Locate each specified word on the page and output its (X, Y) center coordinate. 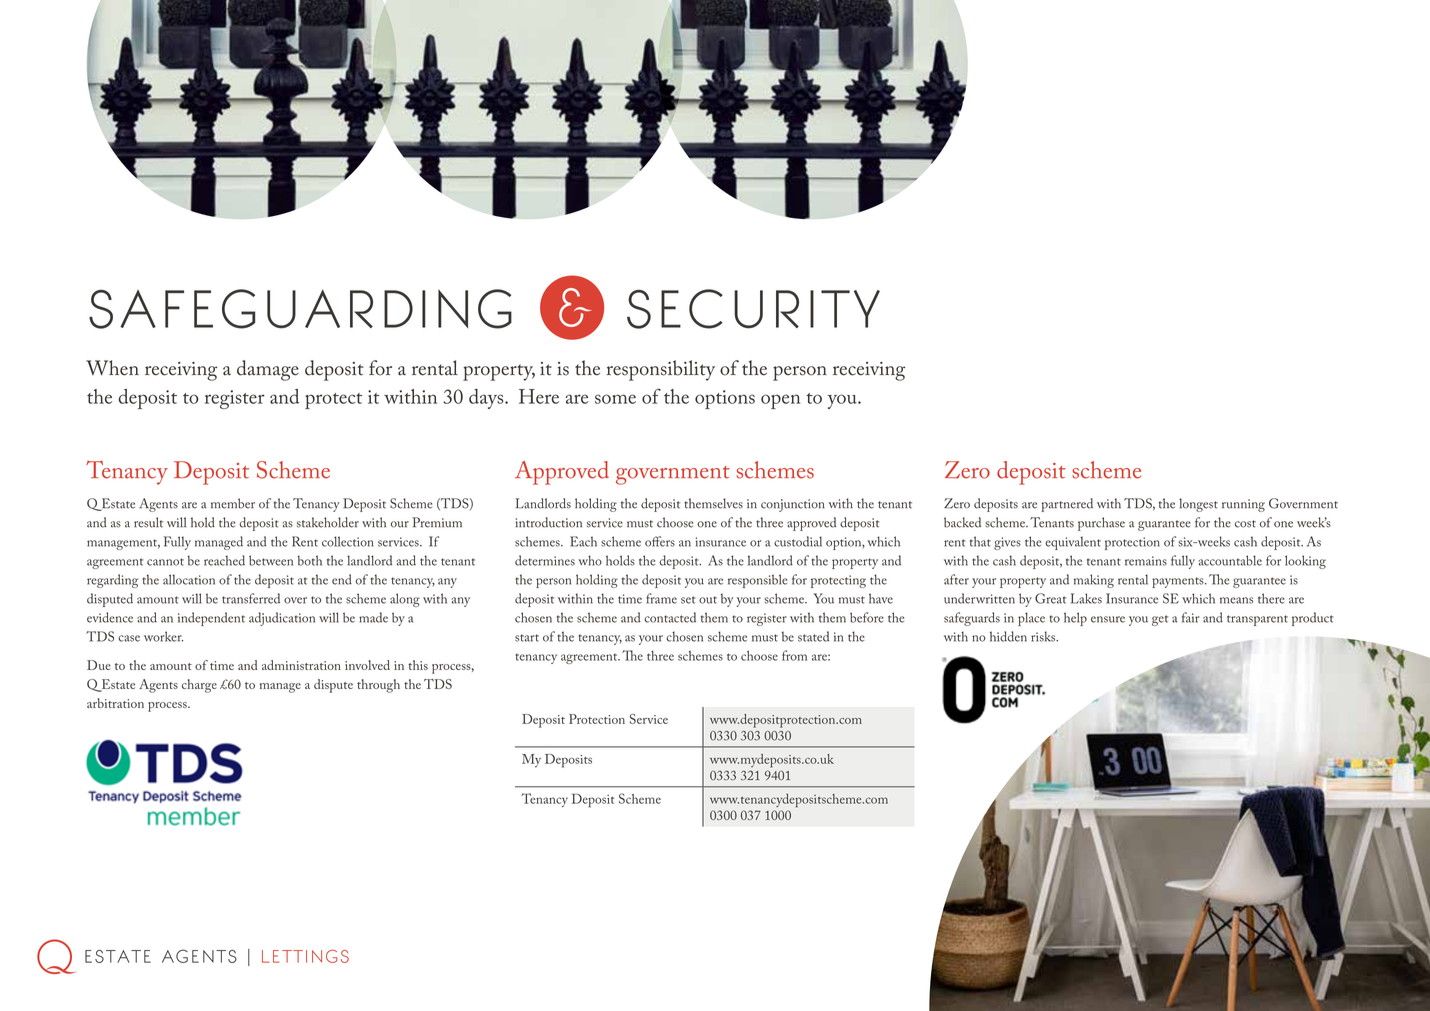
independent (211, 619)
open (780, 401)
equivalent (1073, 543)
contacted (670, 617)
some (615, 399)
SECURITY (753, 309)
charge (199, 686)
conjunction (793, 505)
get (1160, 620)
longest (1198, 505)
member (233, 503)
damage (268, 370)
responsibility (660, 370)
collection (348, 541)
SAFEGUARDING (300, 309)
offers (660, 541)
